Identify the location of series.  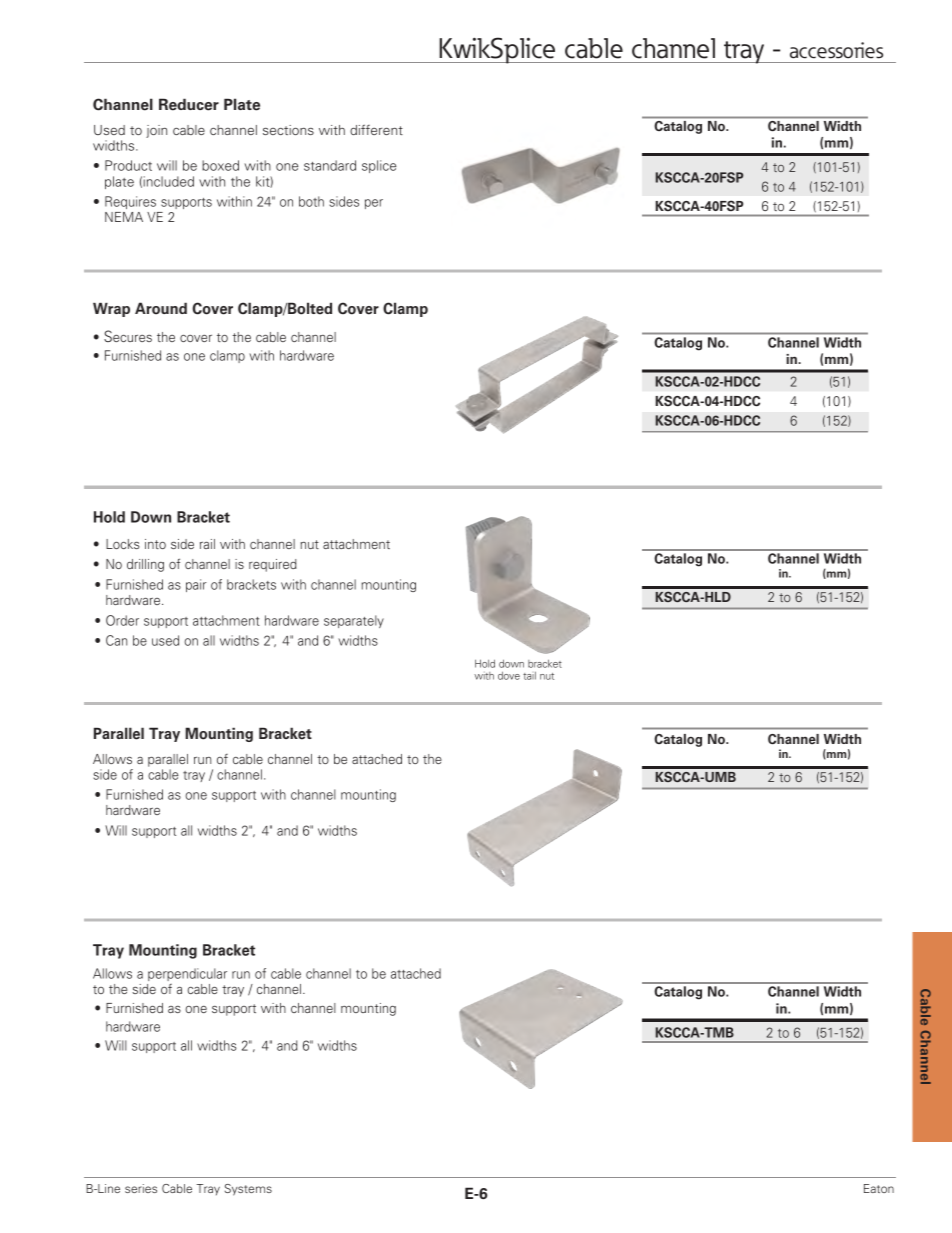
(141, 1188).
